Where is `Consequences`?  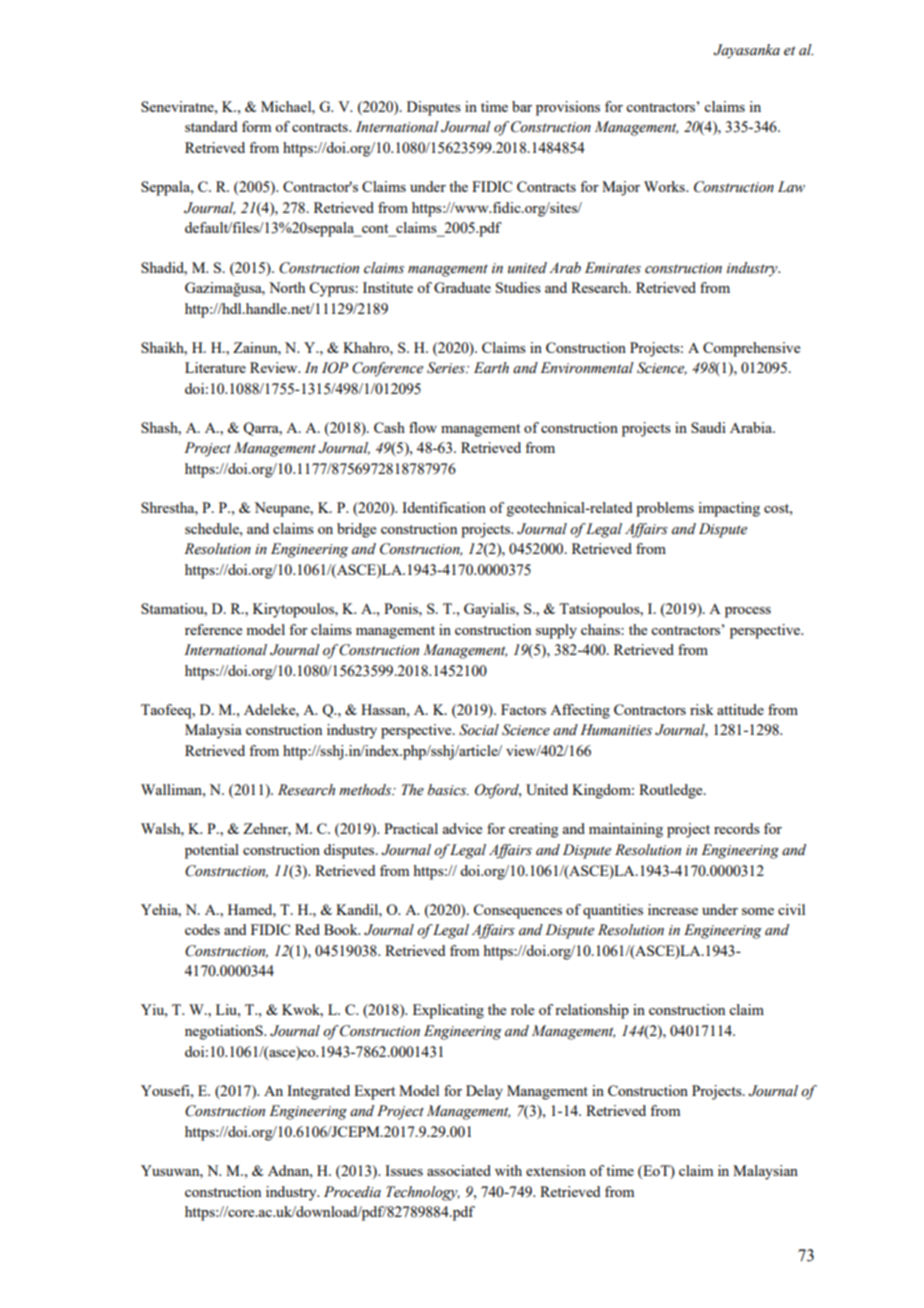 Consequences is located at coordinates (517, 911).
